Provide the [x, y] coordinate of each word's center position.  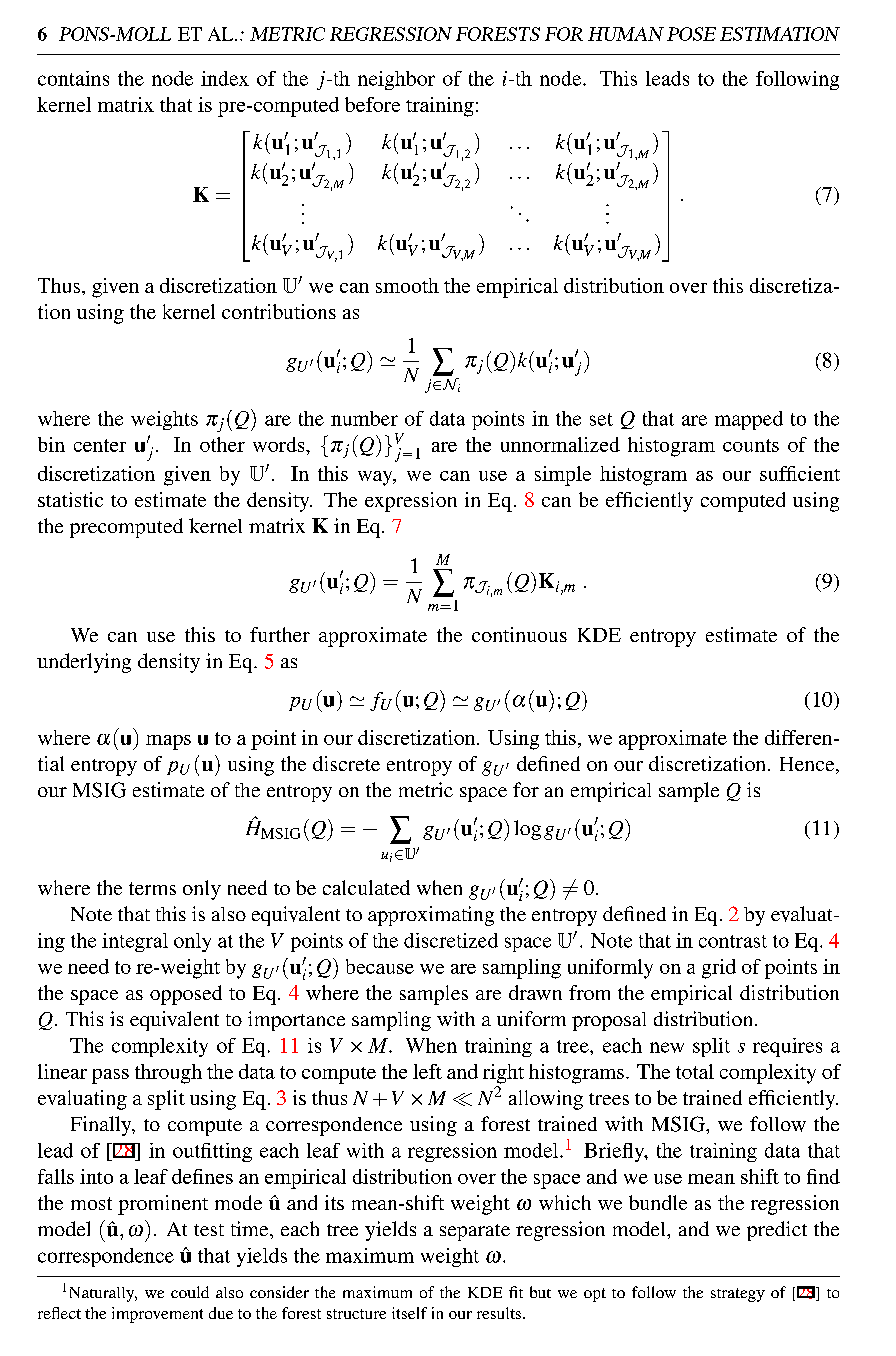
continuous [519, 634]
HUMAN [626, 34]
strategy [738, 1295]
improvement [157, 1315]
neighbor [396, 80]
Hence [808, 765]
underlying [84, 663]
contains [73, 78]
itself [409, 1313]
